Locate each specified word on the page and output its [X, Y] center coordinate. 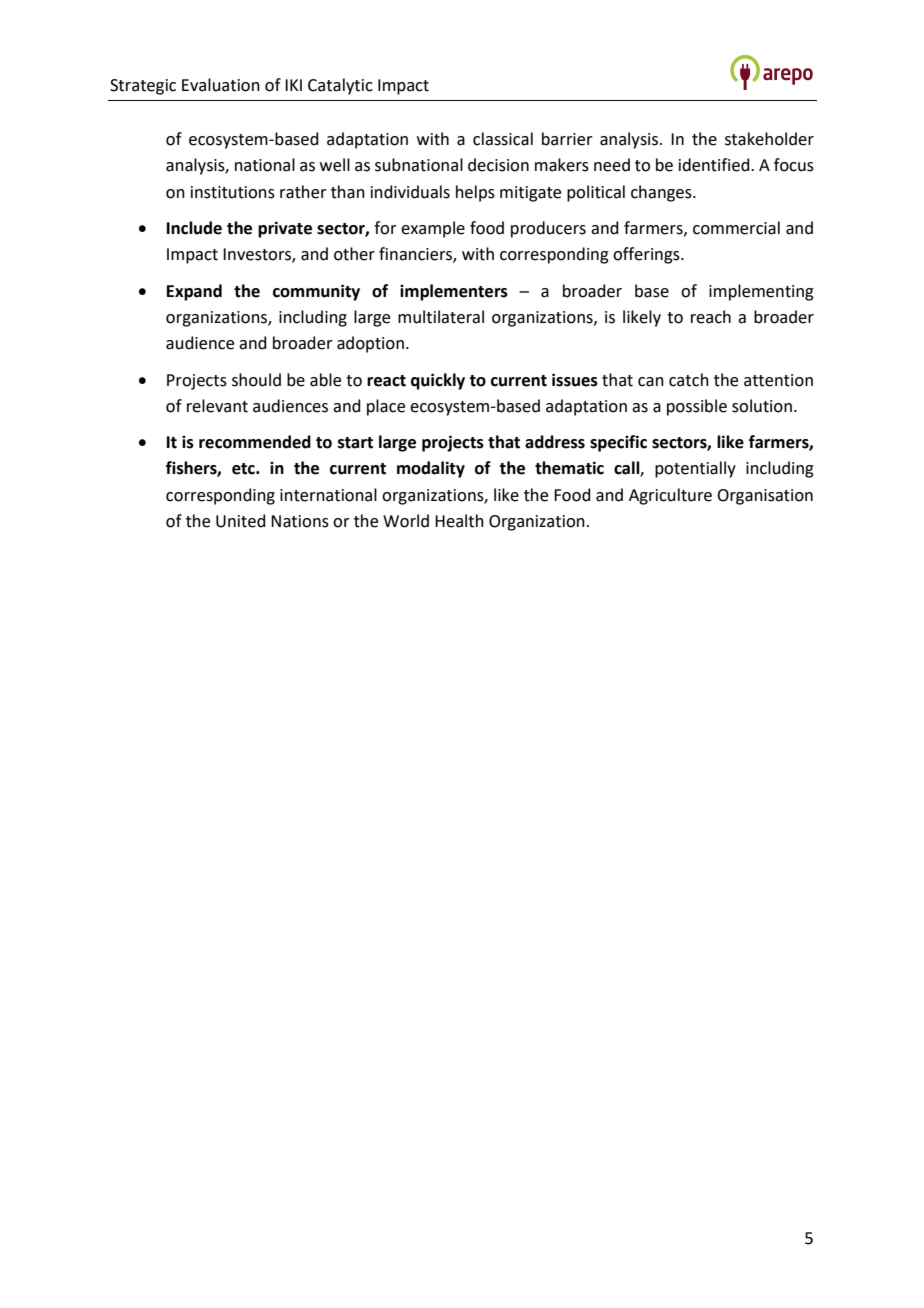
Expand [194, 292]
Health [459, 521]
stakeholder [769, 139]
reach [711, 317]
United [241, 521]
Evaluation [221, 85]
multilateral [441, 317]
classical [503, 139]
